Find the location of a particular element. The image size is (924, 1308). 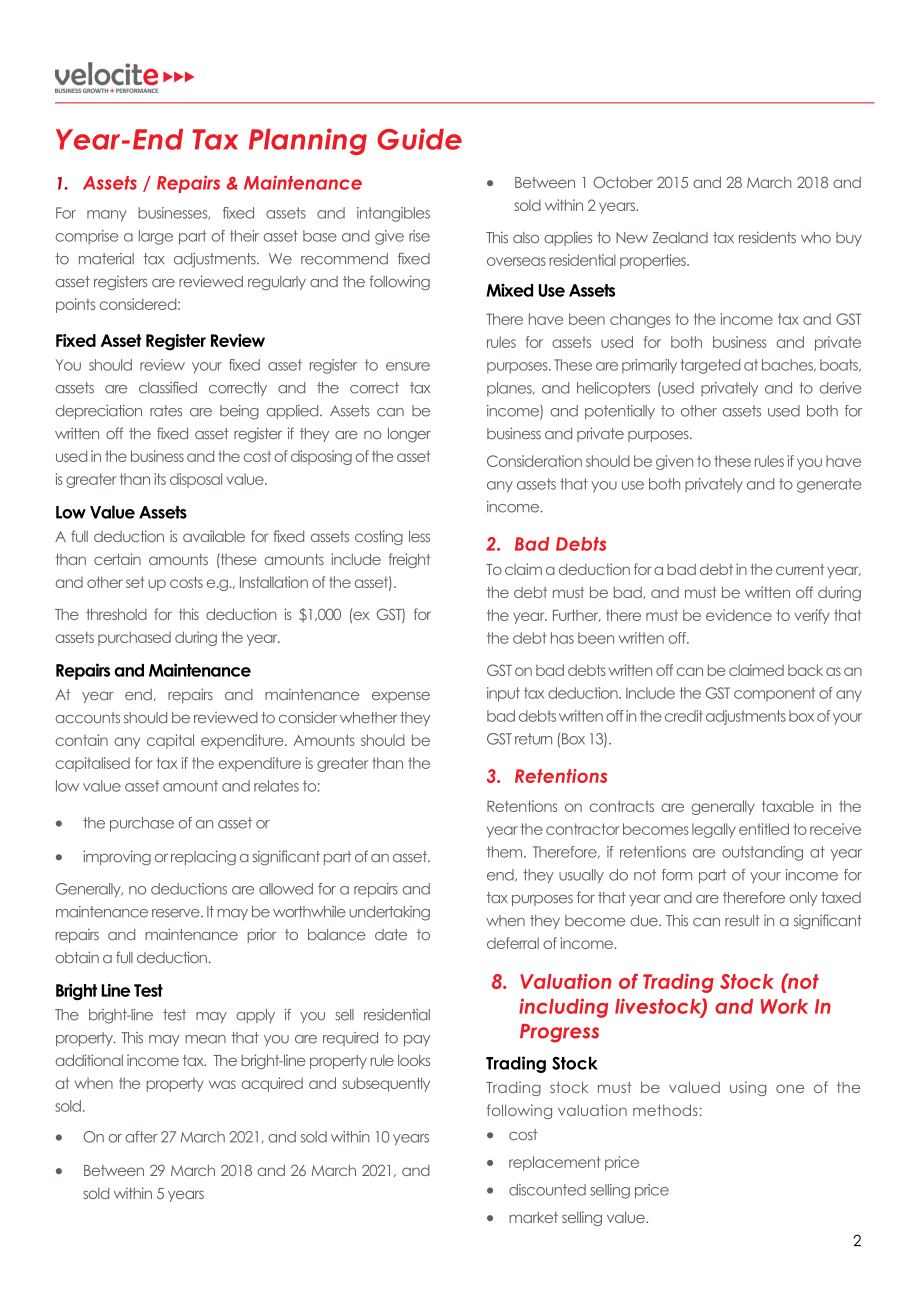

reserve is located at coordinates (177, 913).
